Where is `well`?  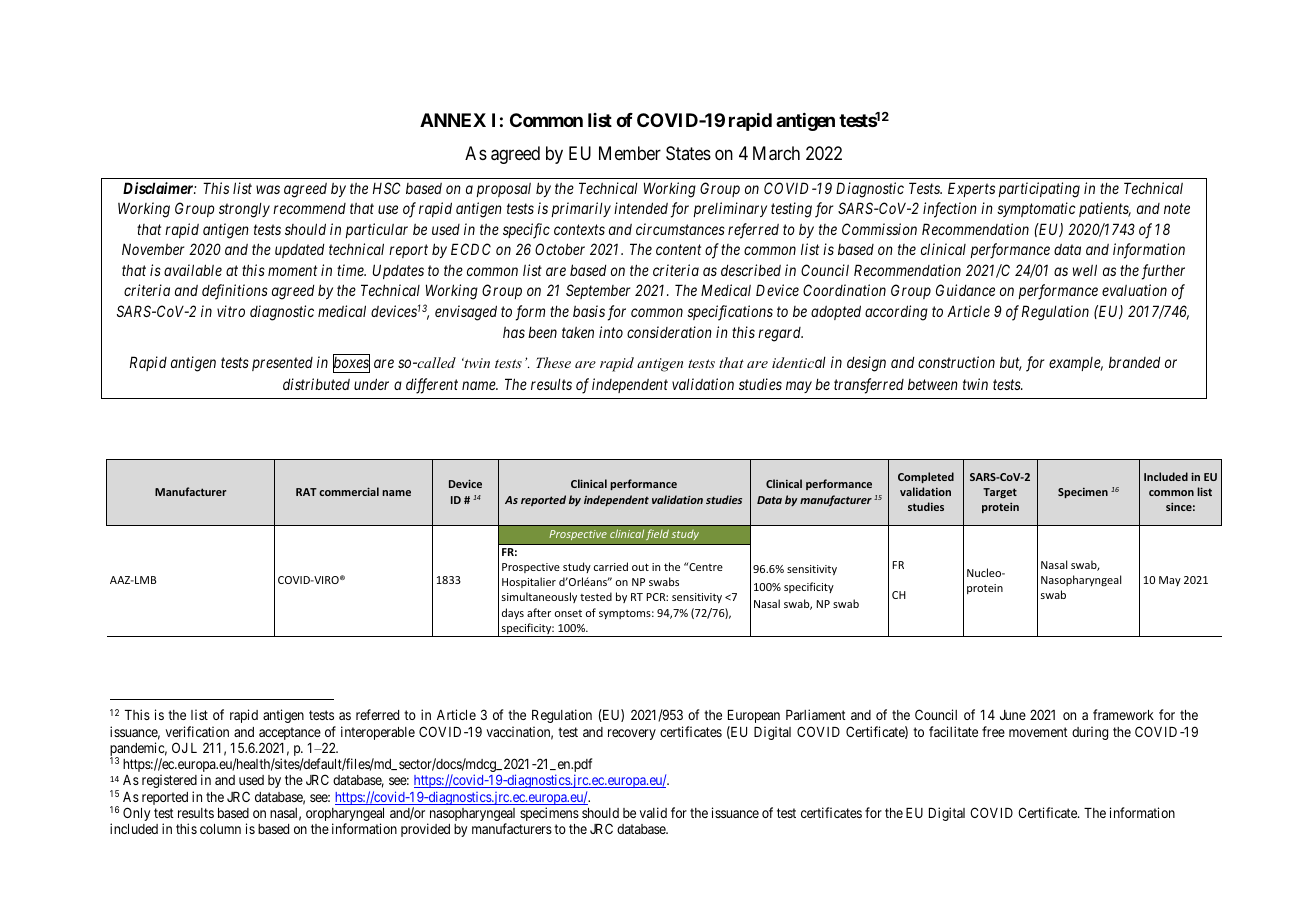 well is located at coordinates (1085, 270).
